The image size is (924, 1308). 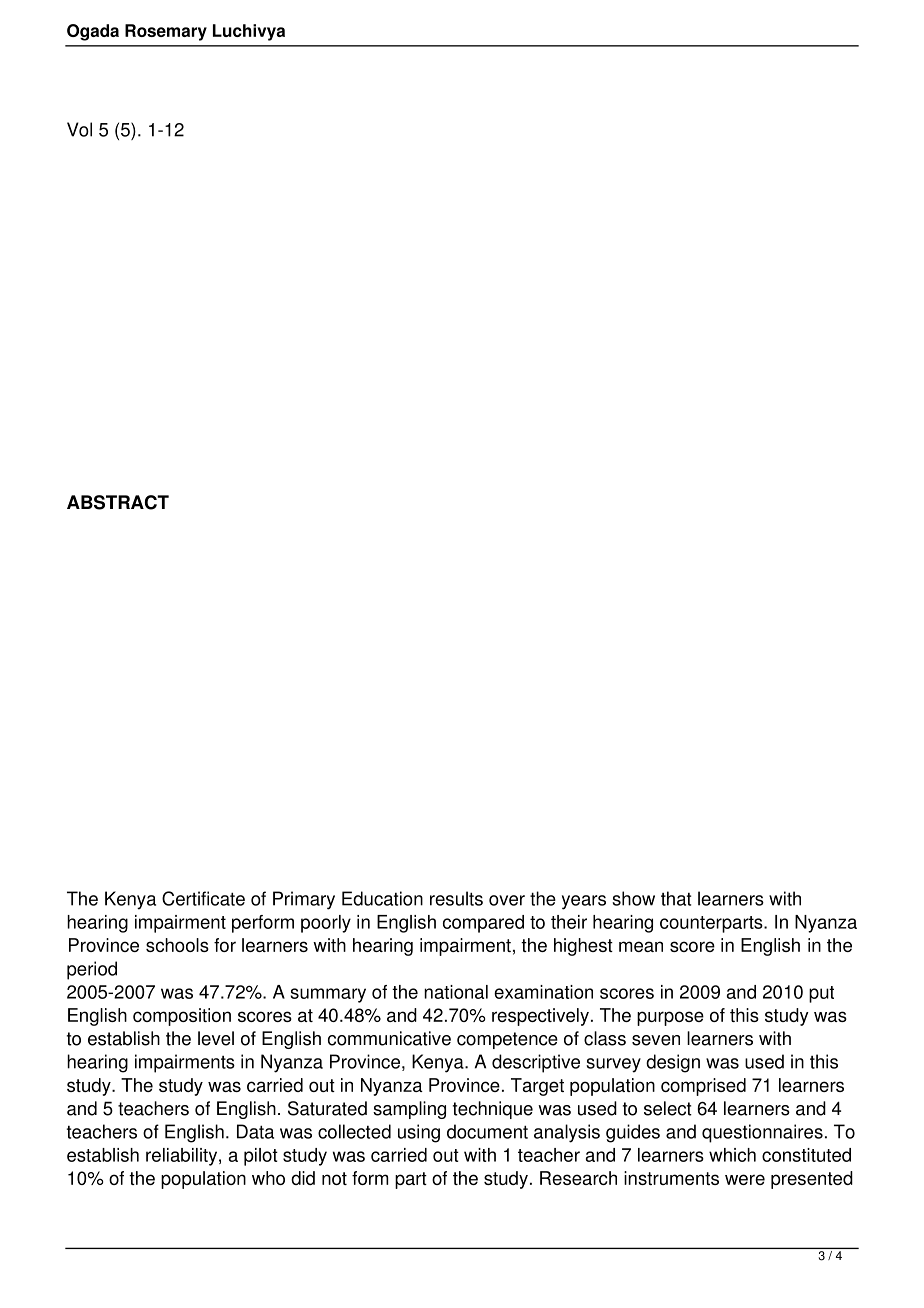 What do you see at coordinates (166, 32) in the screenshot?
I see `Rosemary` at bounding box center [166, 32].
